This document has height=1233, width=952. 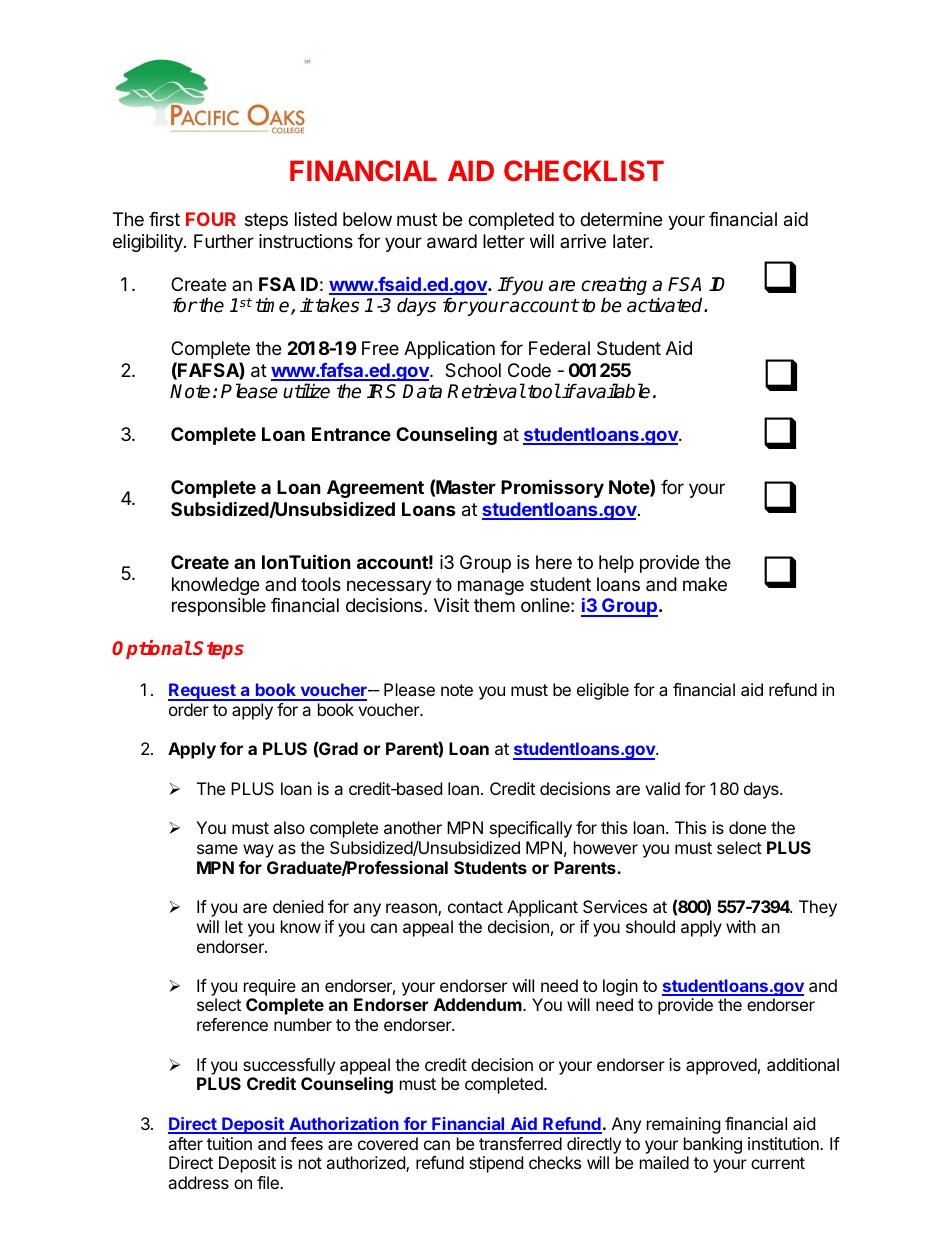 I want to click on responsible, so click(x=219, y=607).
